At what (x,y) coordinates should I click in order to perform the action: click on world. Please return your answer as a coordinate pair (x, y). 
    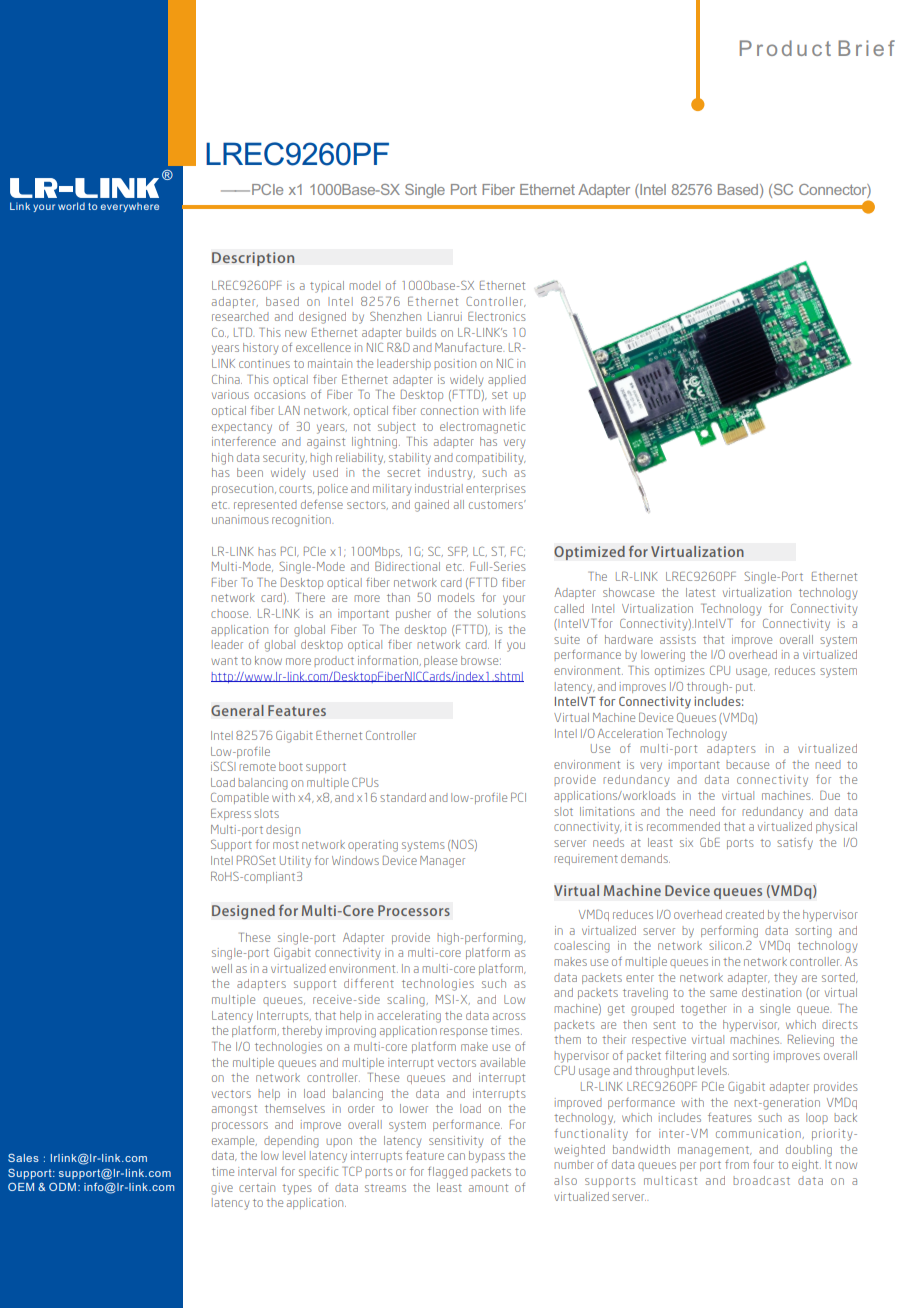
    Looking at the image, I should click on (71, 206).
